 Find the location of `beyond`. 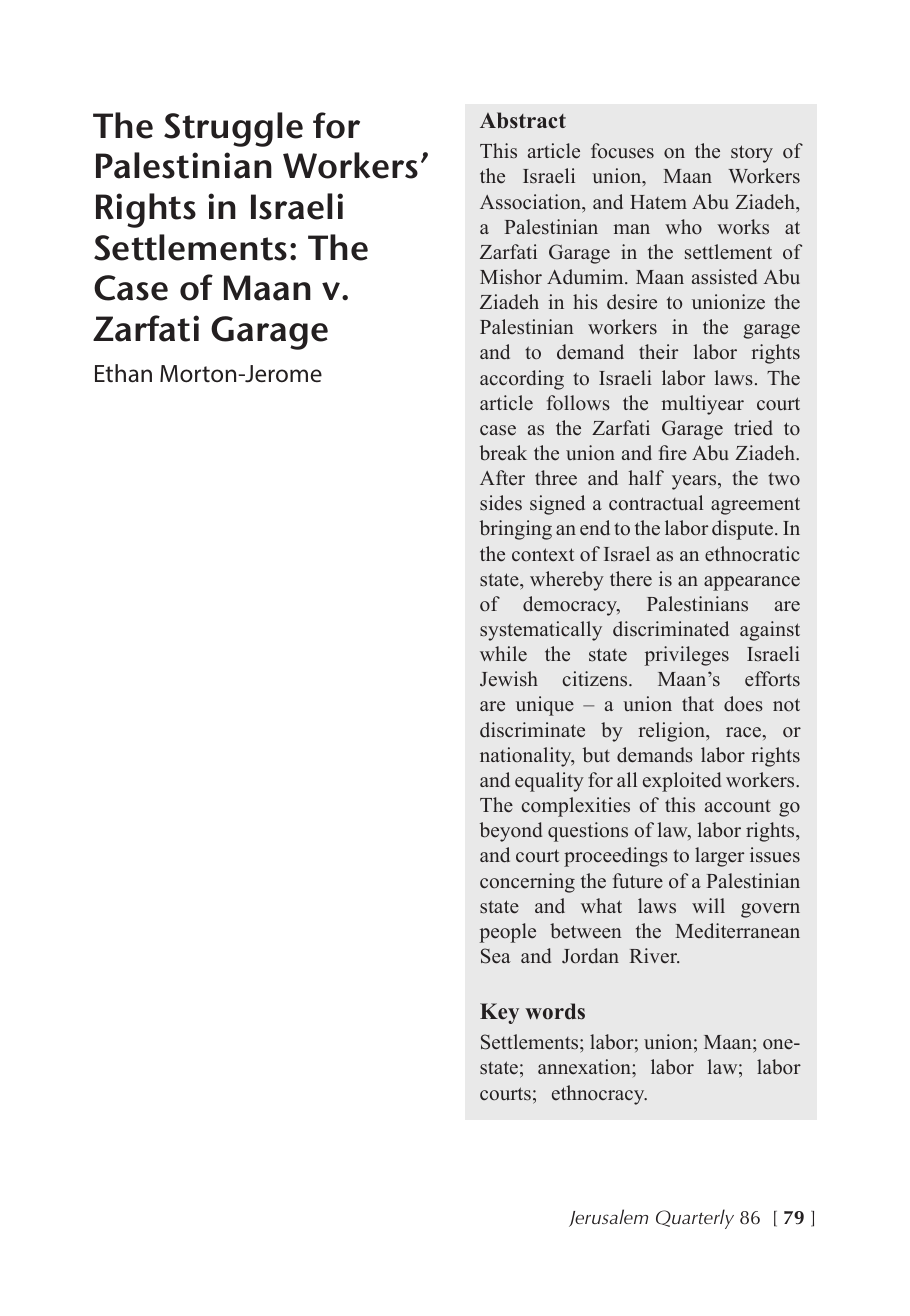

beyond is located at coordinates (511, 832).
